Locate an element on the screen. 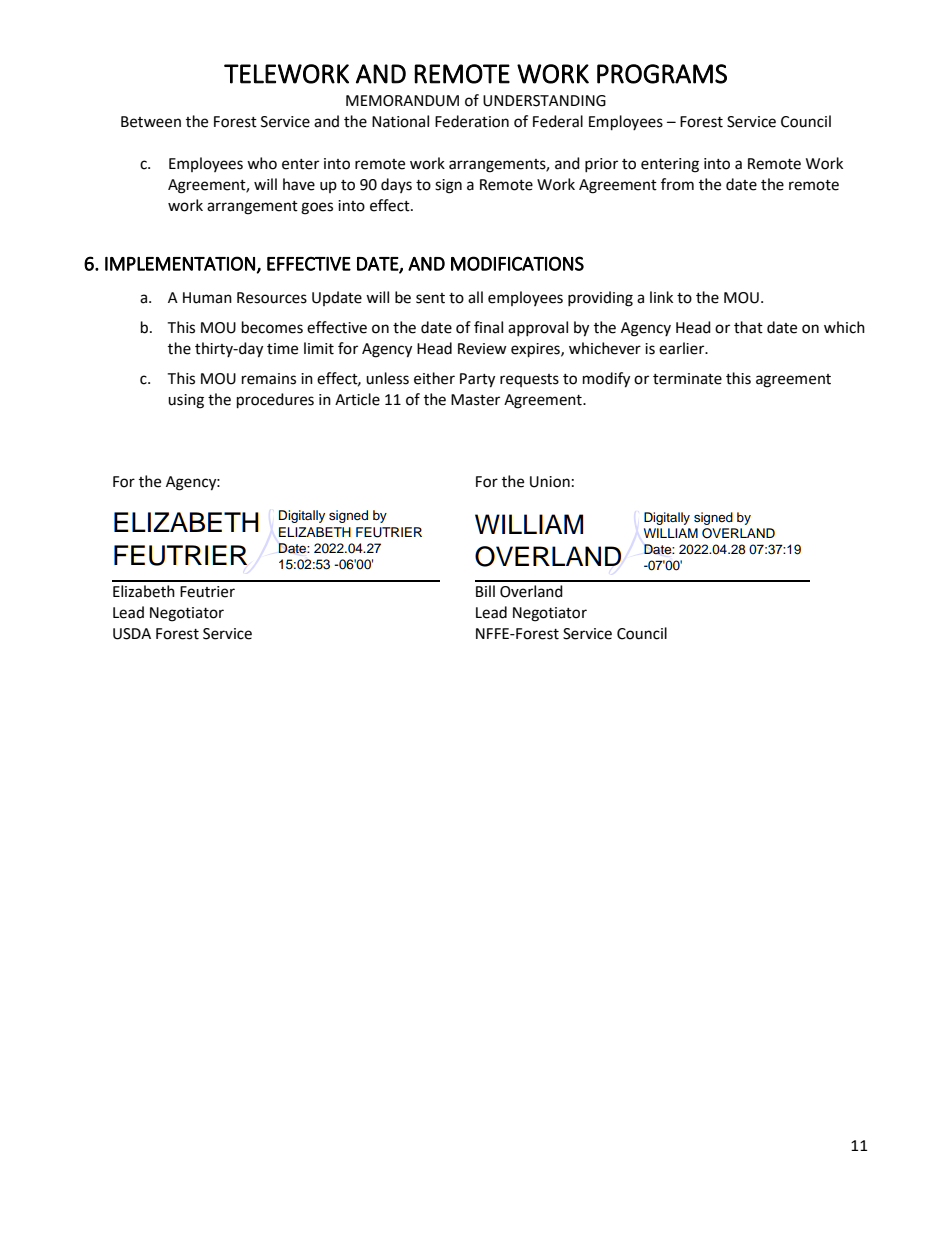 Image resolution: width=952 pixels, height=1233 pixels. MEMORANDUM is located at coordinates (402, 101).
